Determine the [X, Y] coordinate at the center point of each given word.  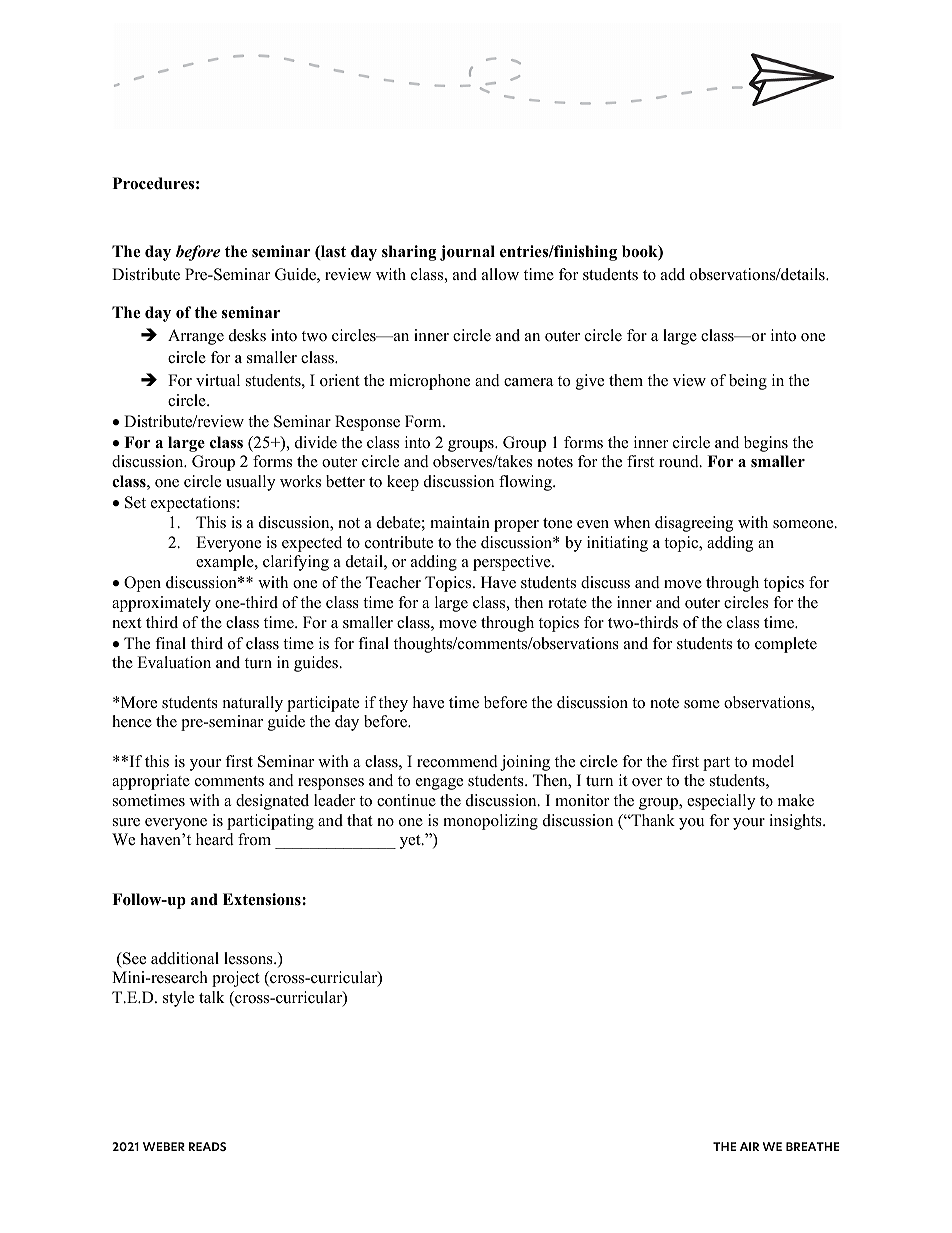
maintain [460, 522]
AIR [749, 1146]
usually [250, 483]
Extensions [263, 899]
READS [207, 1146]
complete [786, 645]
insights [796, 822]
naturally [253, 704]
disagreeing [694, 524]
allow [500, 274]
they [393, 704]
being [748, 382]
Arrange [196, 337]
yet [411, 842]
